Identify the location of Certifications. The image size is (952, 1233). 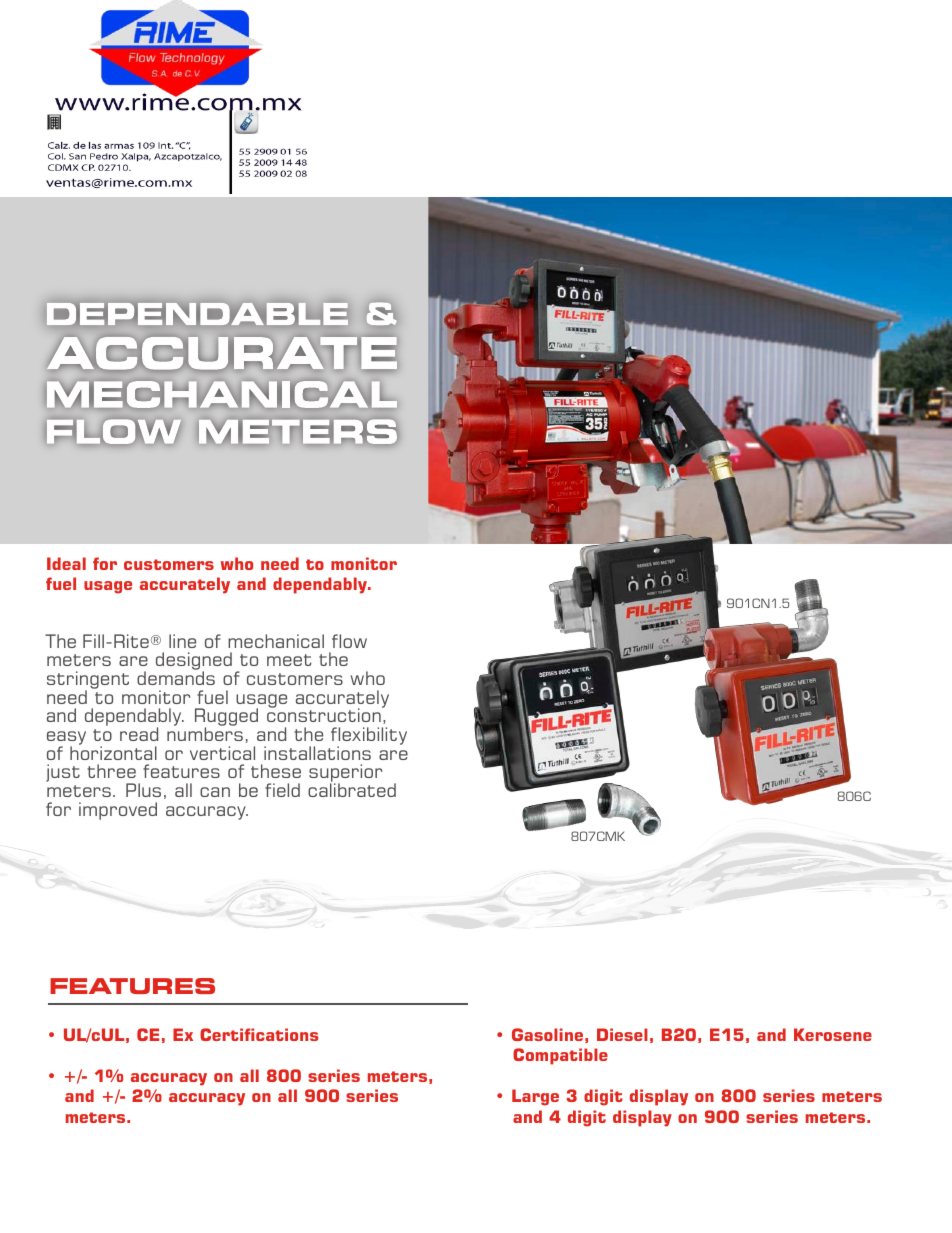
(259, 1034).
